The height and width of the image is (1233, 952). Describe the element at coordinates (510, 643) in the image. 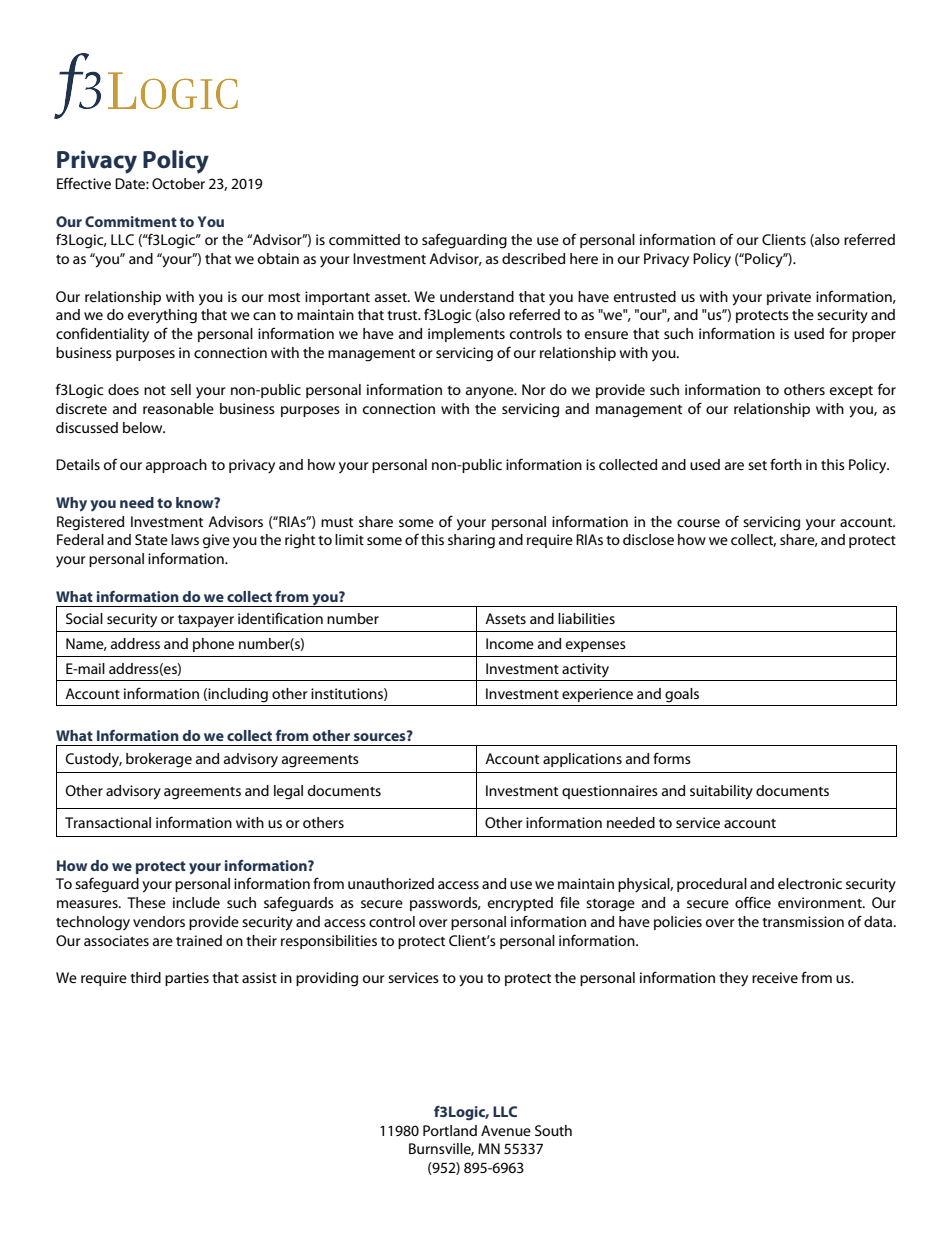

I see `Income` at that location.
